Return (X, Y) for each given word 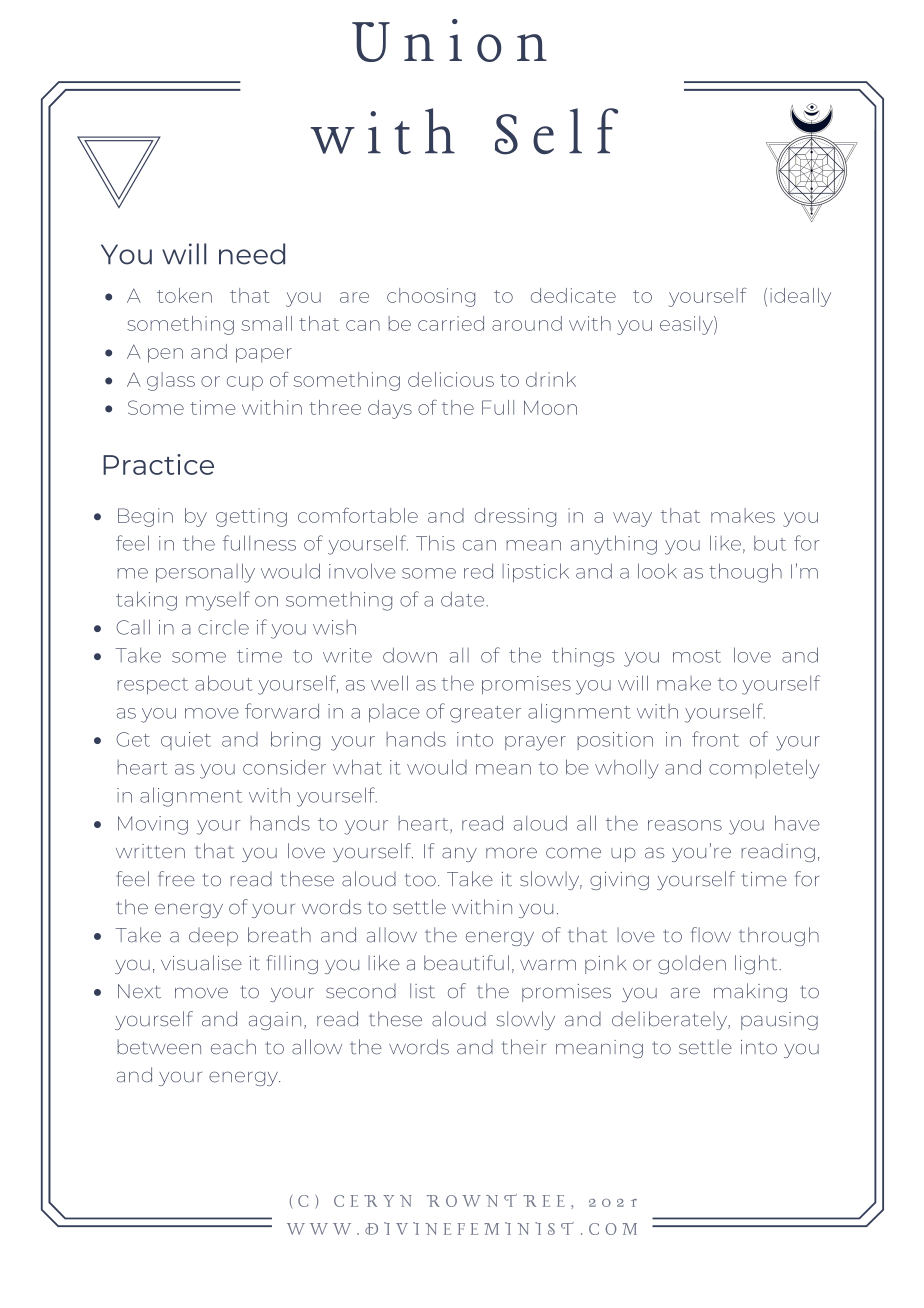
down (410, 655)
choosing (431, 297)
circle (223, 627)
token (184, 295)
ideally (800, 297)
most (697, 656)
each (233, 1047)
